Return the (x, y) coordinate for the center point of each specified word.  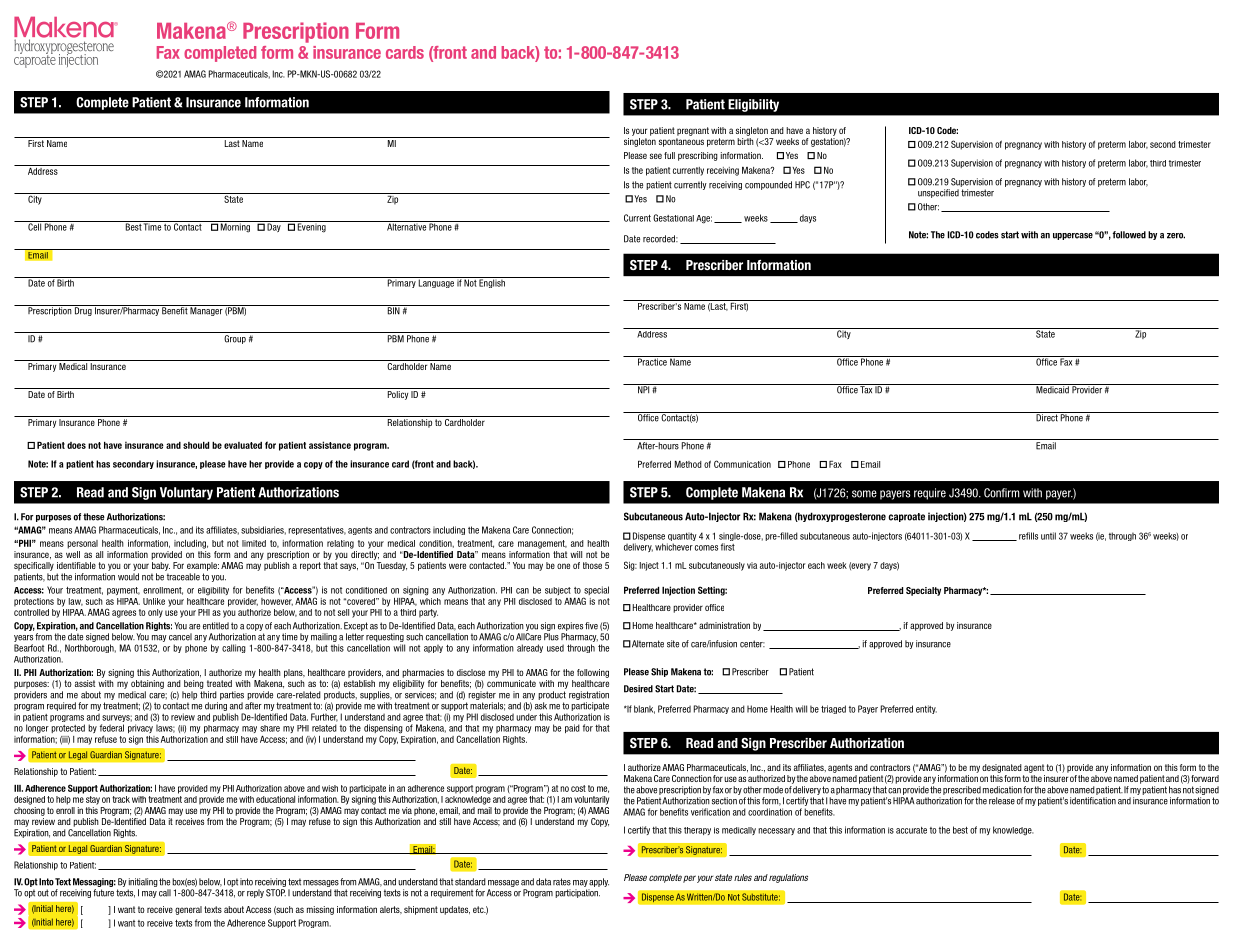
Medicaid (1052, 389)
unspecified (938, 193)
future (103, 893)
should (196, 445)
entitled (216, 626)
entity (926, 709)
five (591, 626)
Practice (652, 361)
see (656, 156)
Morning (235, 227)
